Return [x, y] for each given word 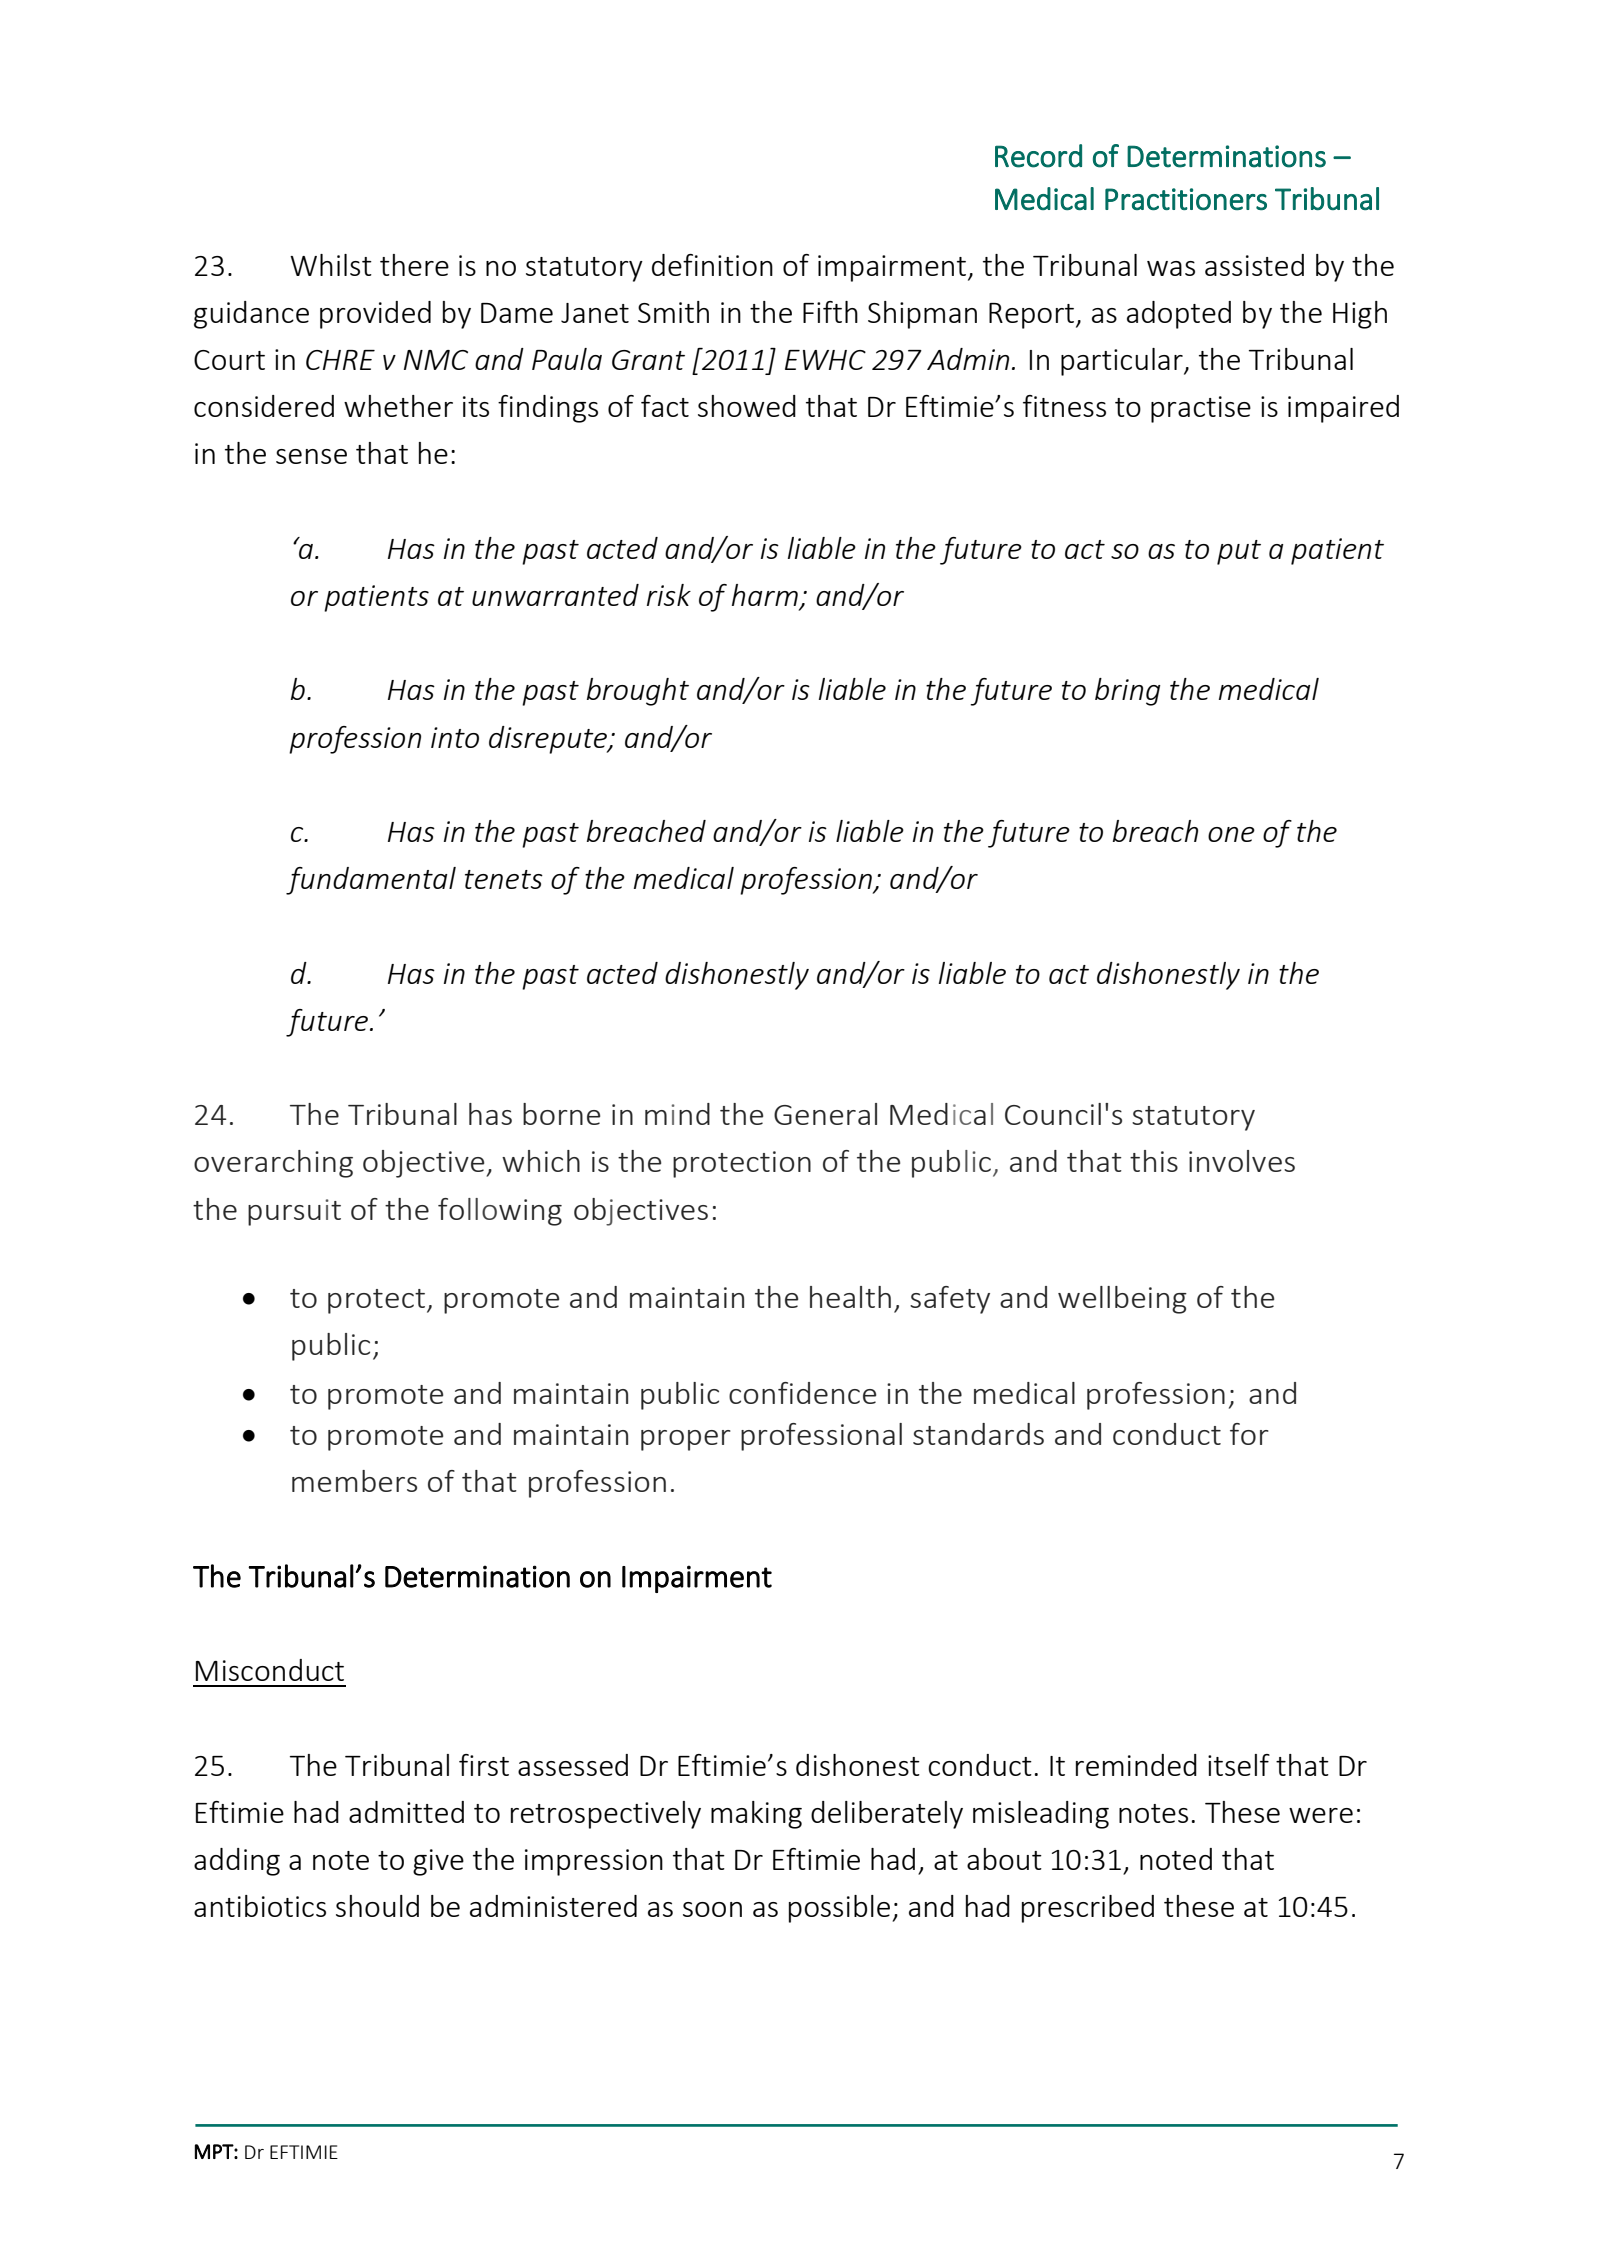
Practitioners [1186, 199]
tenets [504, 879]
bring [1128, 692]
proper [686, 1440]
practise [1201, 409]
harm [766, 596]
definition [712, 265]
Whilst [331, 265]
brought [638, 692]
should [377, 1906]
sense [311, 456]
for [1249, 1434]
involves [1242, 1161]
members [354, 1481]
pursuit [294, 1212]
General [825, 1114]
